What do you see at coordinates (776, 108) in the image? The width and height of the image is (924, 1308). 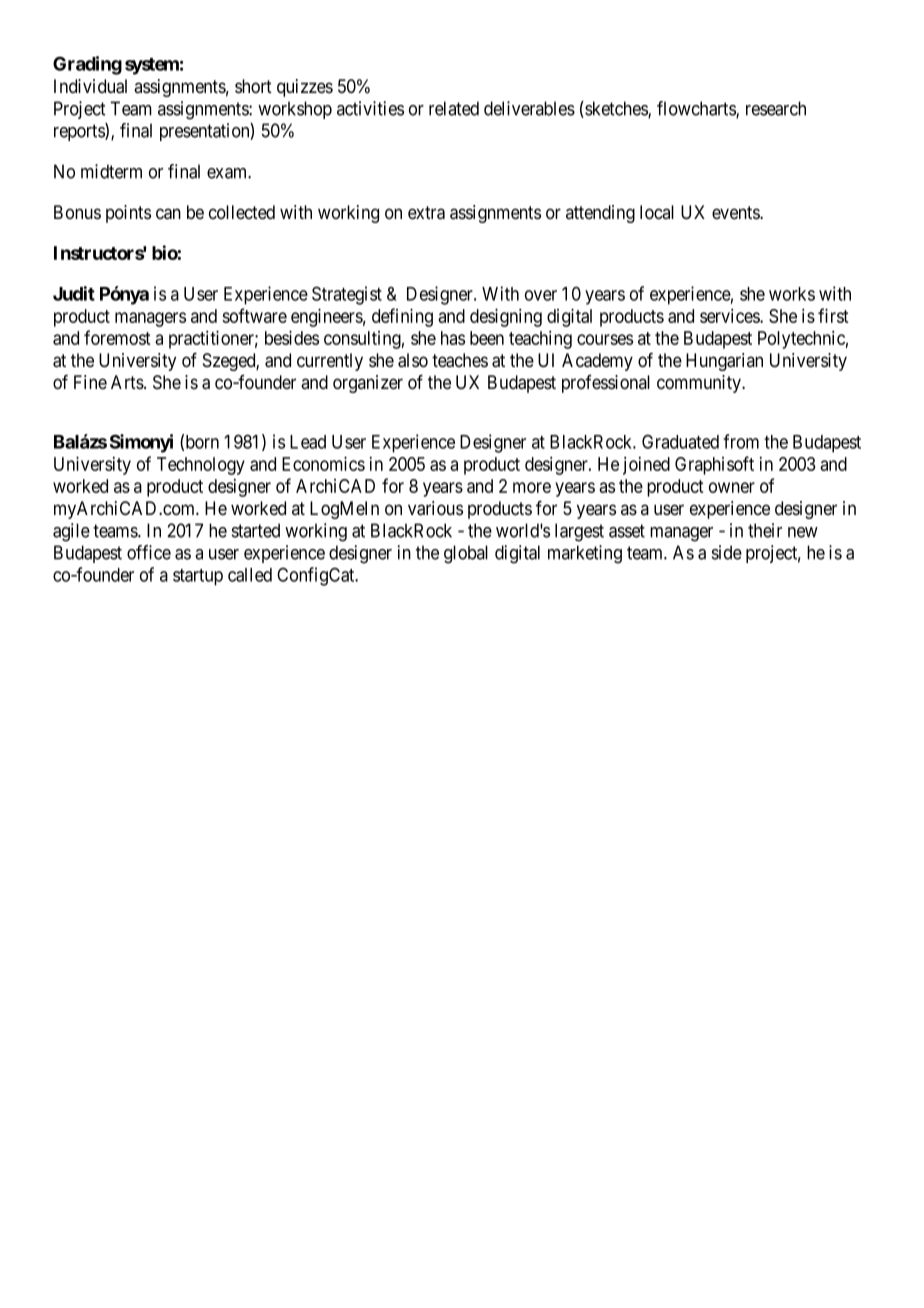 I see `research` at bounding box center [776, 108].
